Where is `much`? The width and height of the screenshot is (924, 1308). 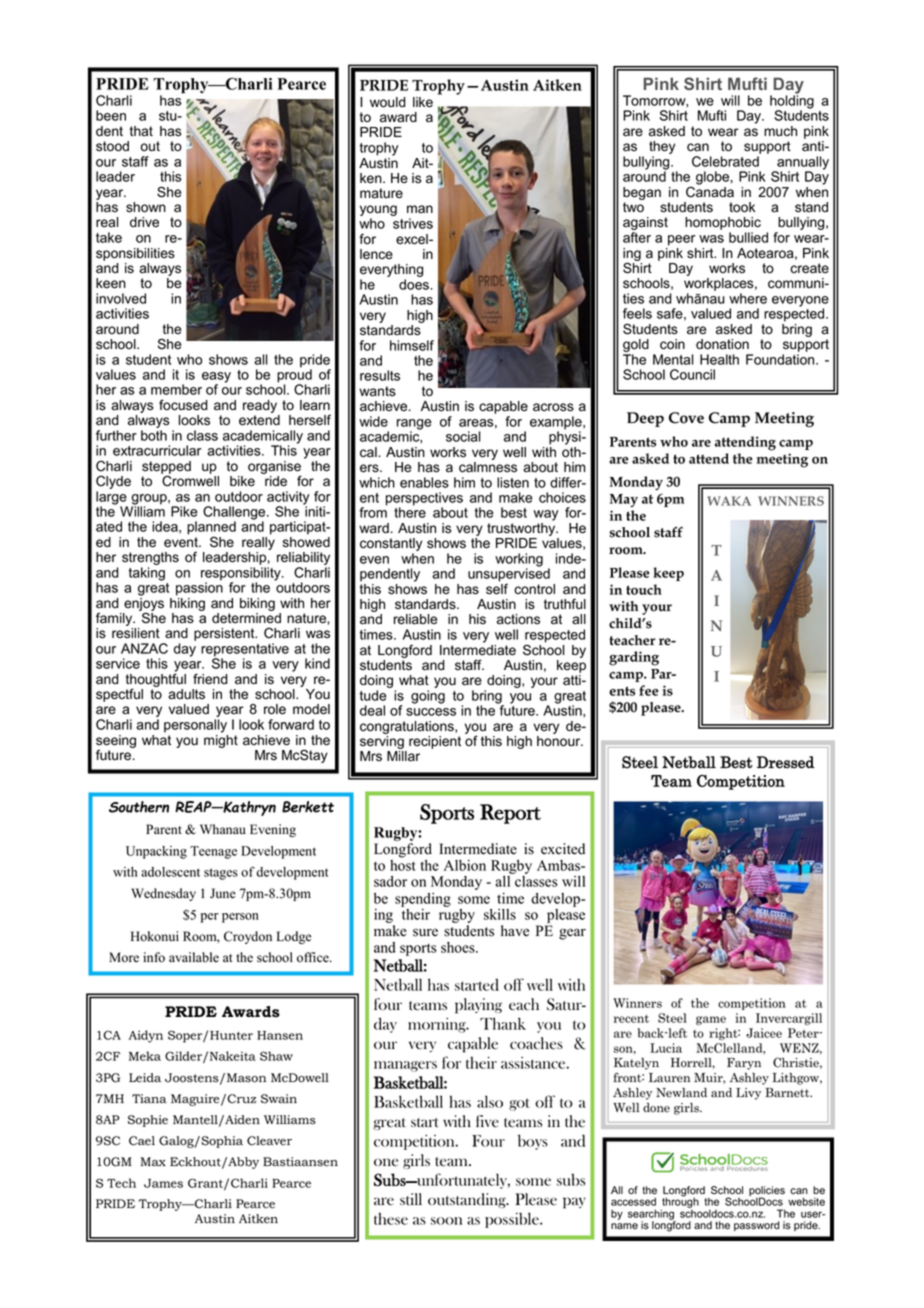
much is located at coordinates (780, 131).
